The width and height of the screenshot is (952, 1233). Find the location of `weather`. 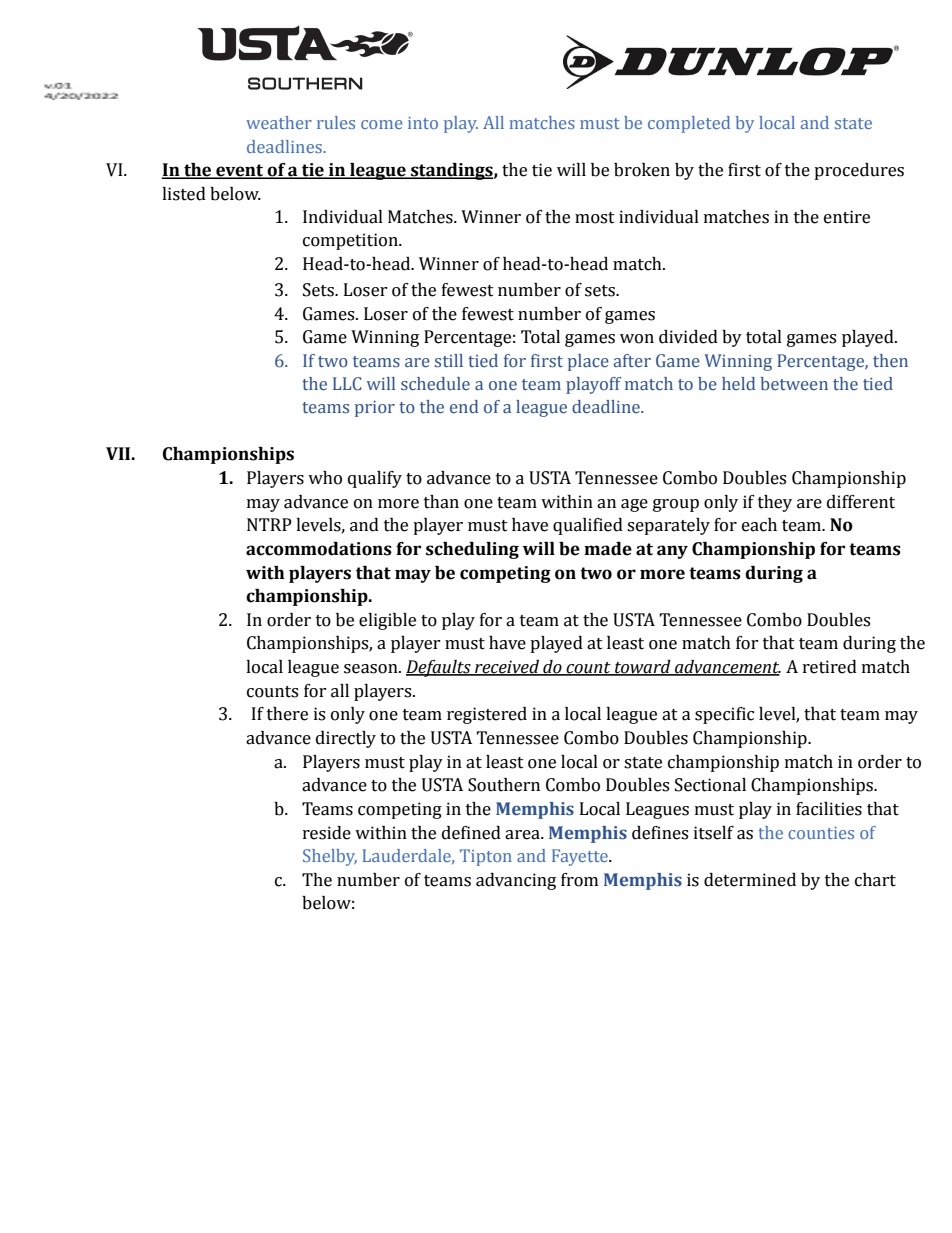

weather is located at coordinates (279, 122).
